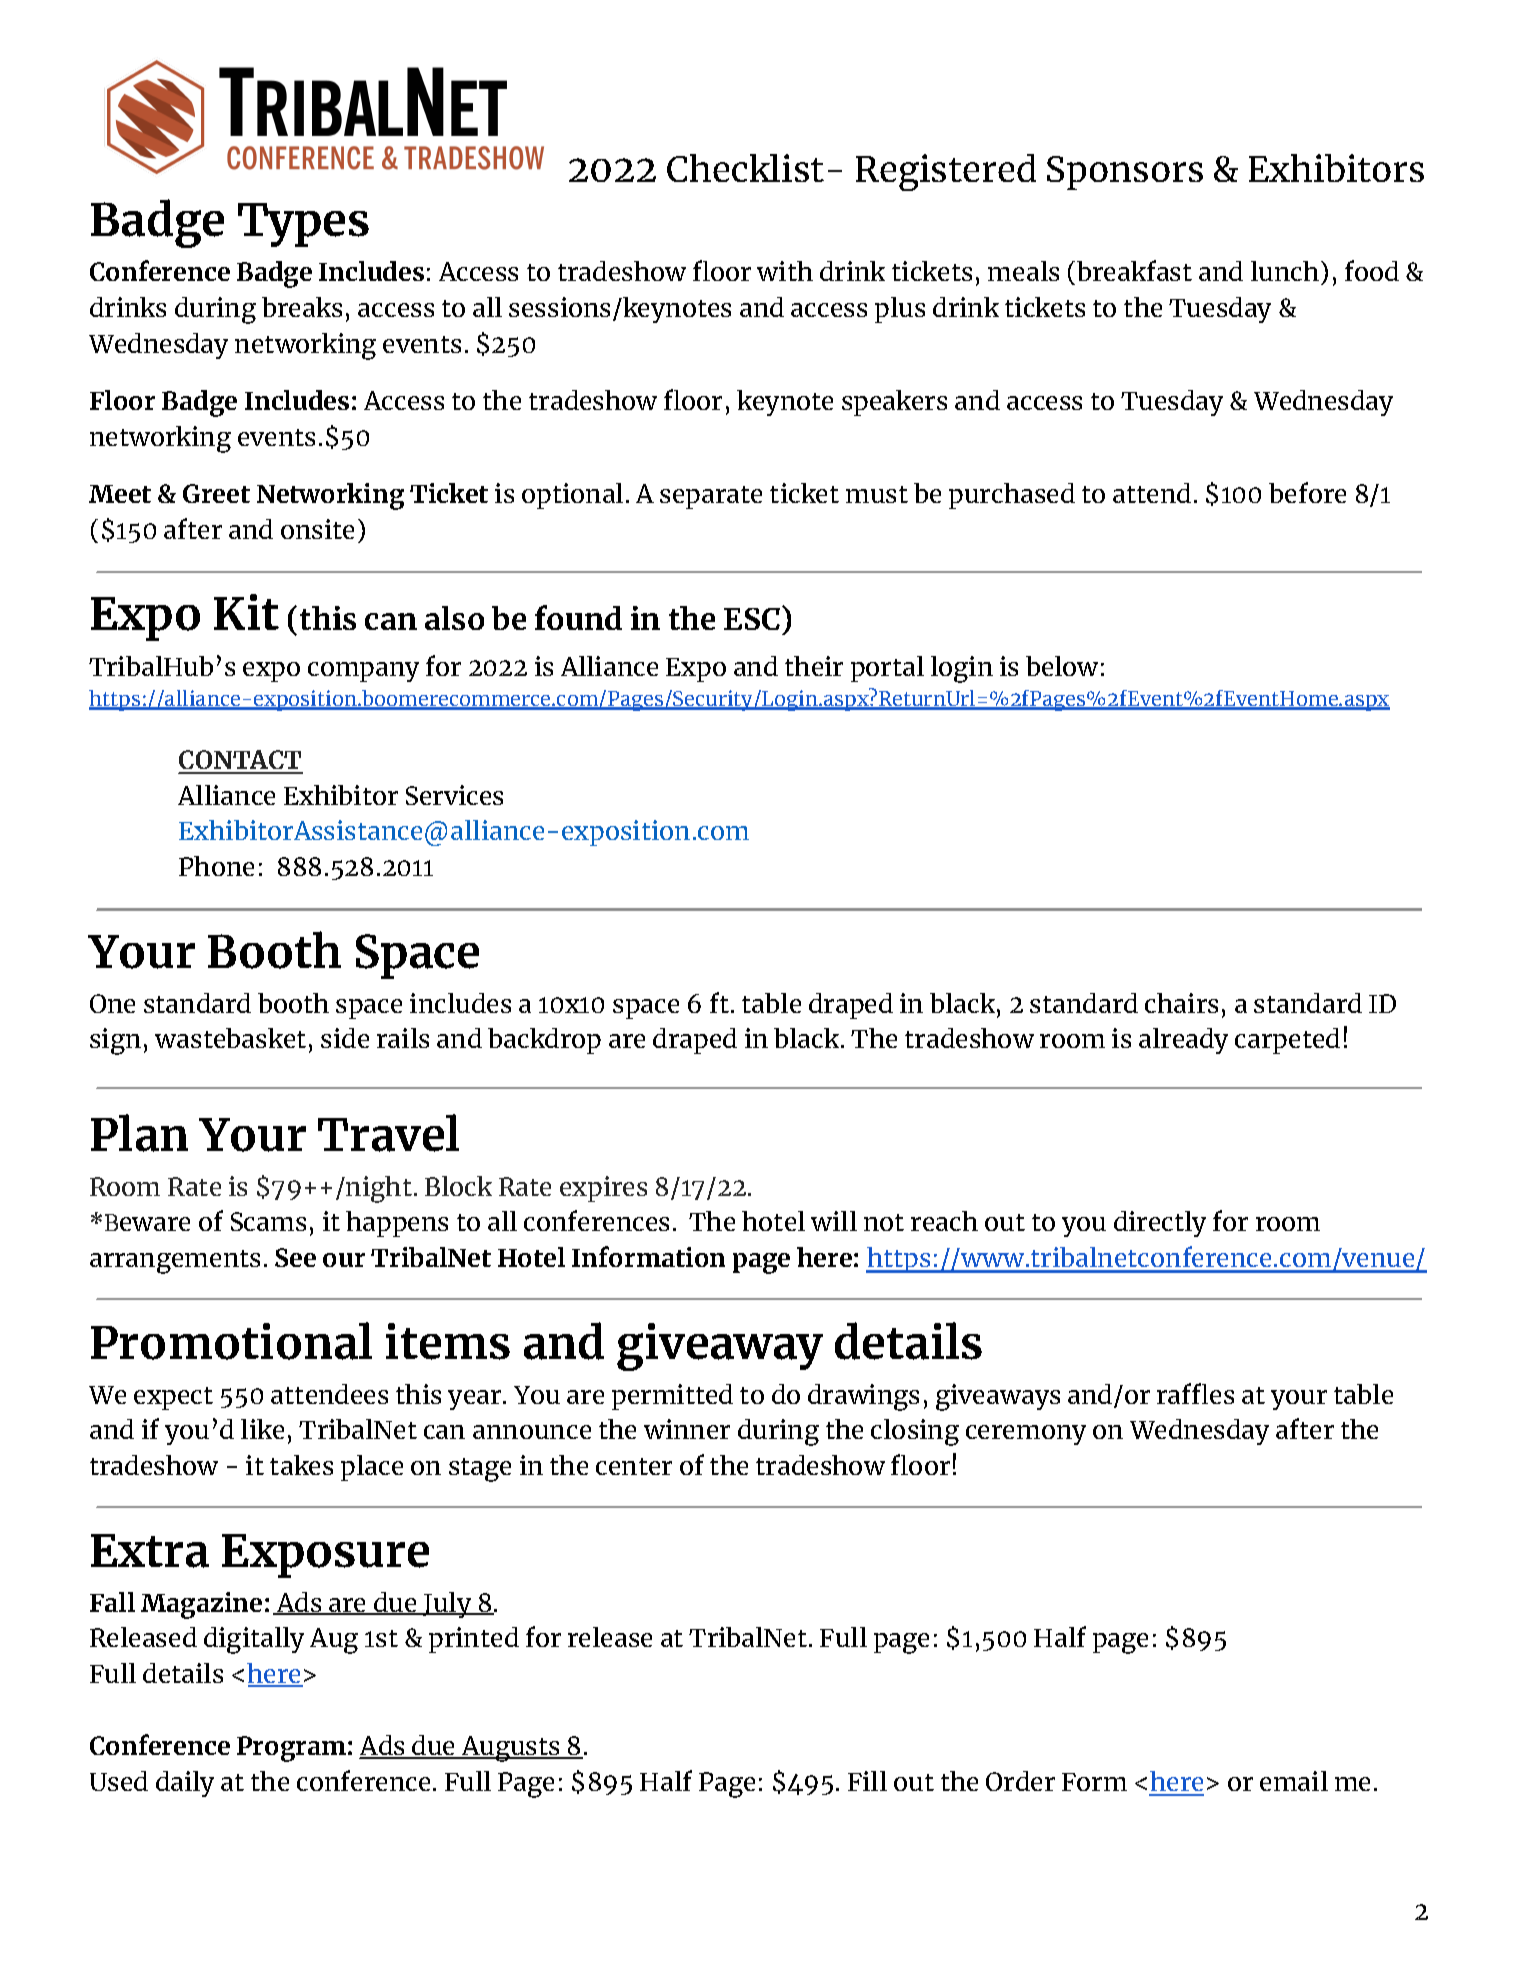 This page has width=1519, height=1965. Describe the element at coordinates (785, 271) in the page. I see `with` at that location.
